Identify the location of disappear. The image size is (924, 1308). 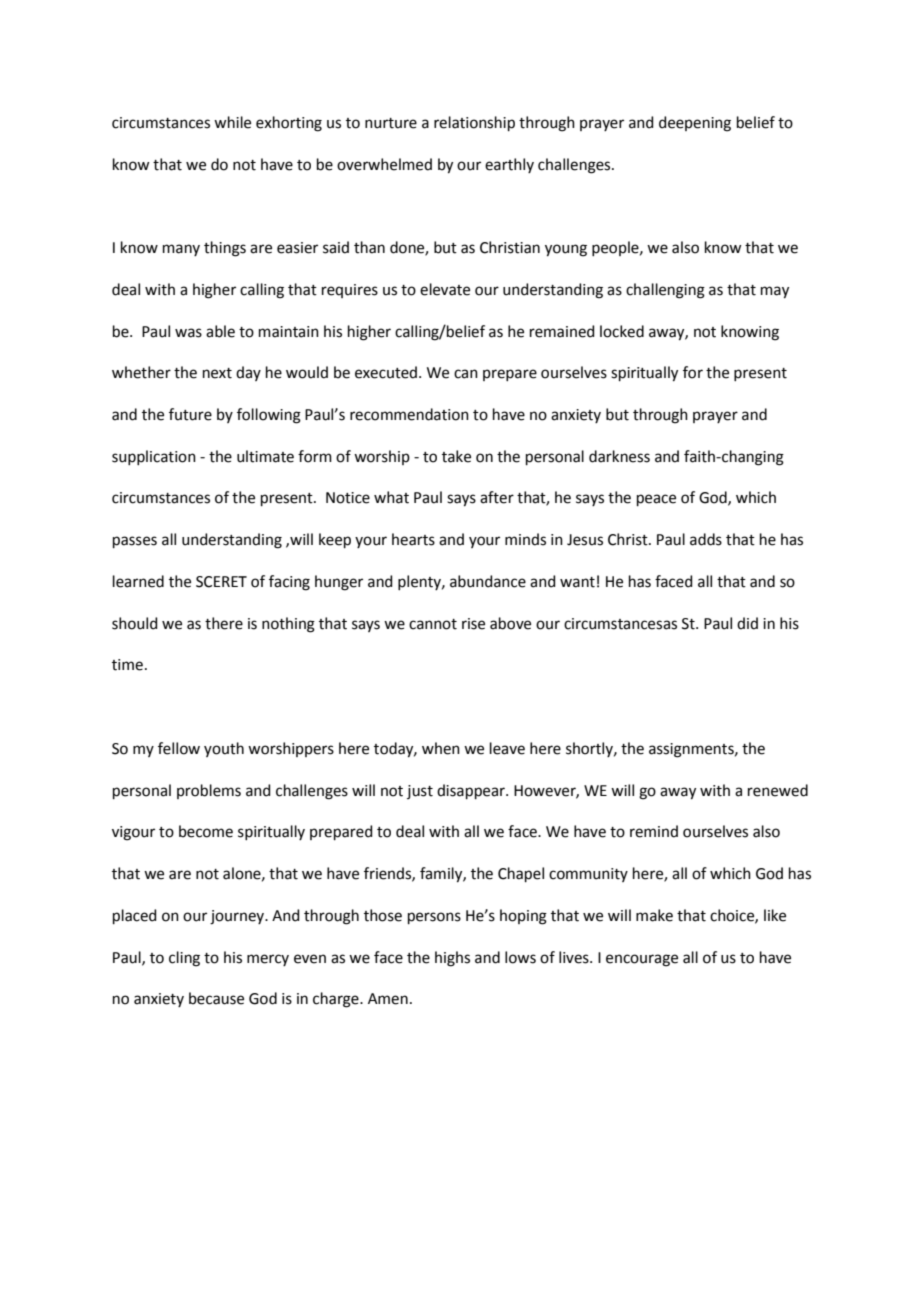
(472, 791).
